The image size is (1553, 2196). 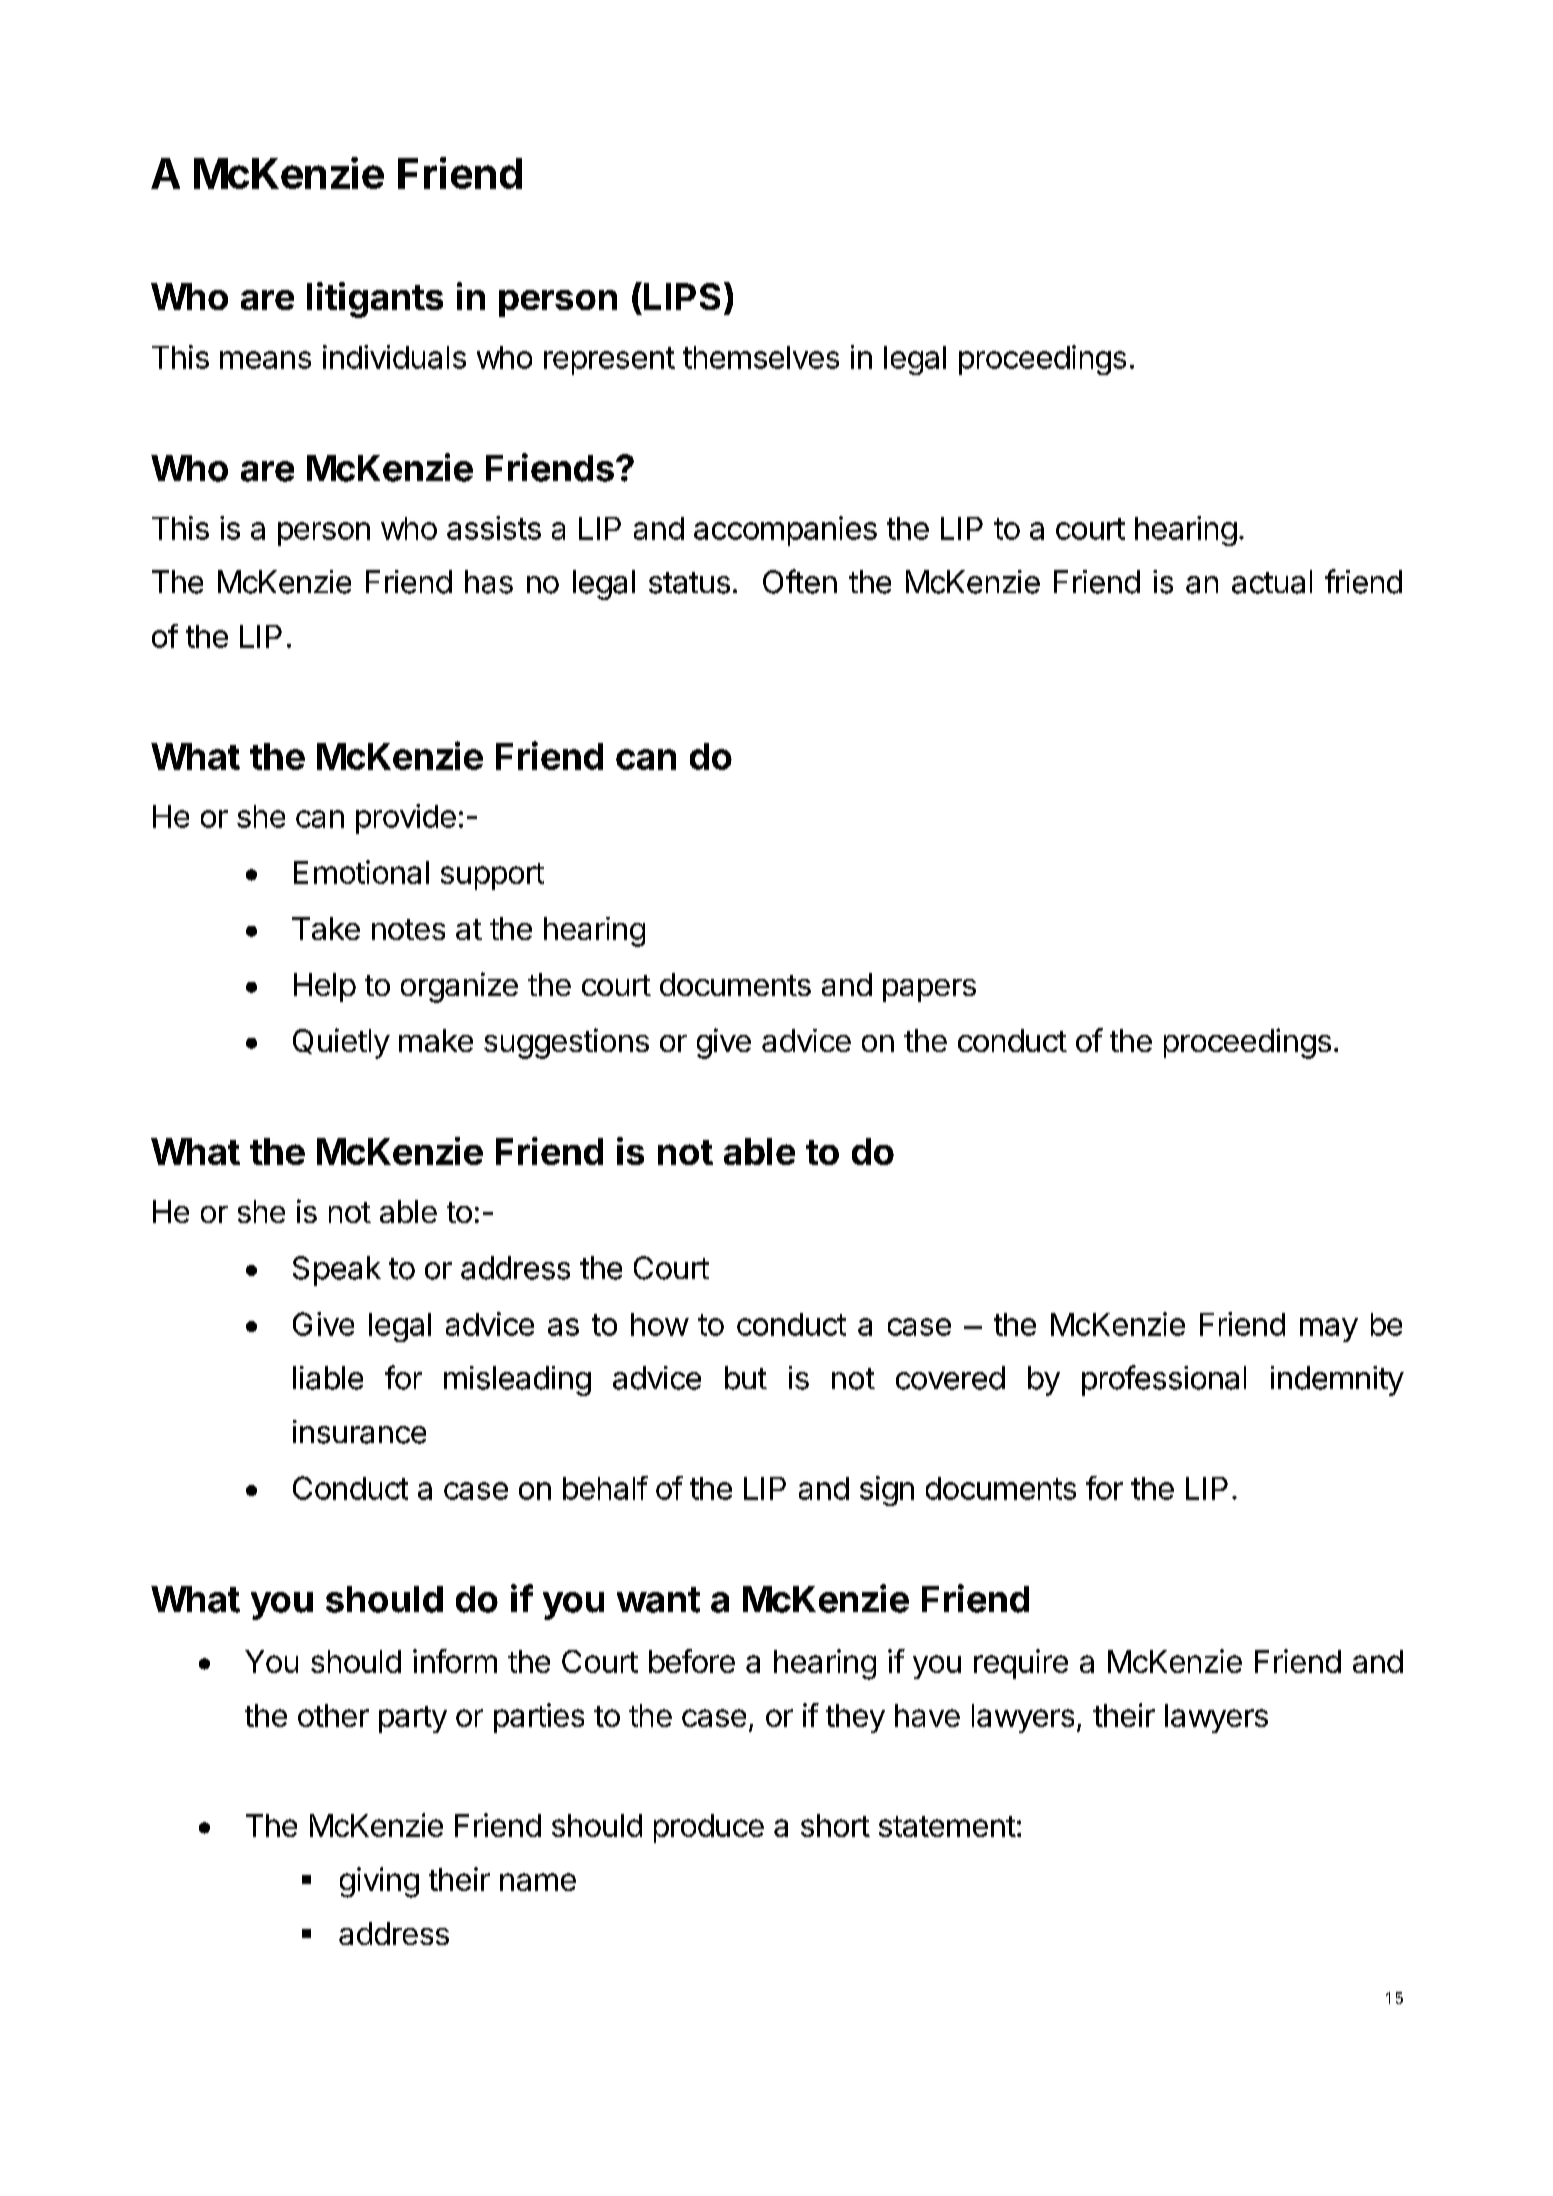 I want to click on themselves, so click(x=761, y=357).
